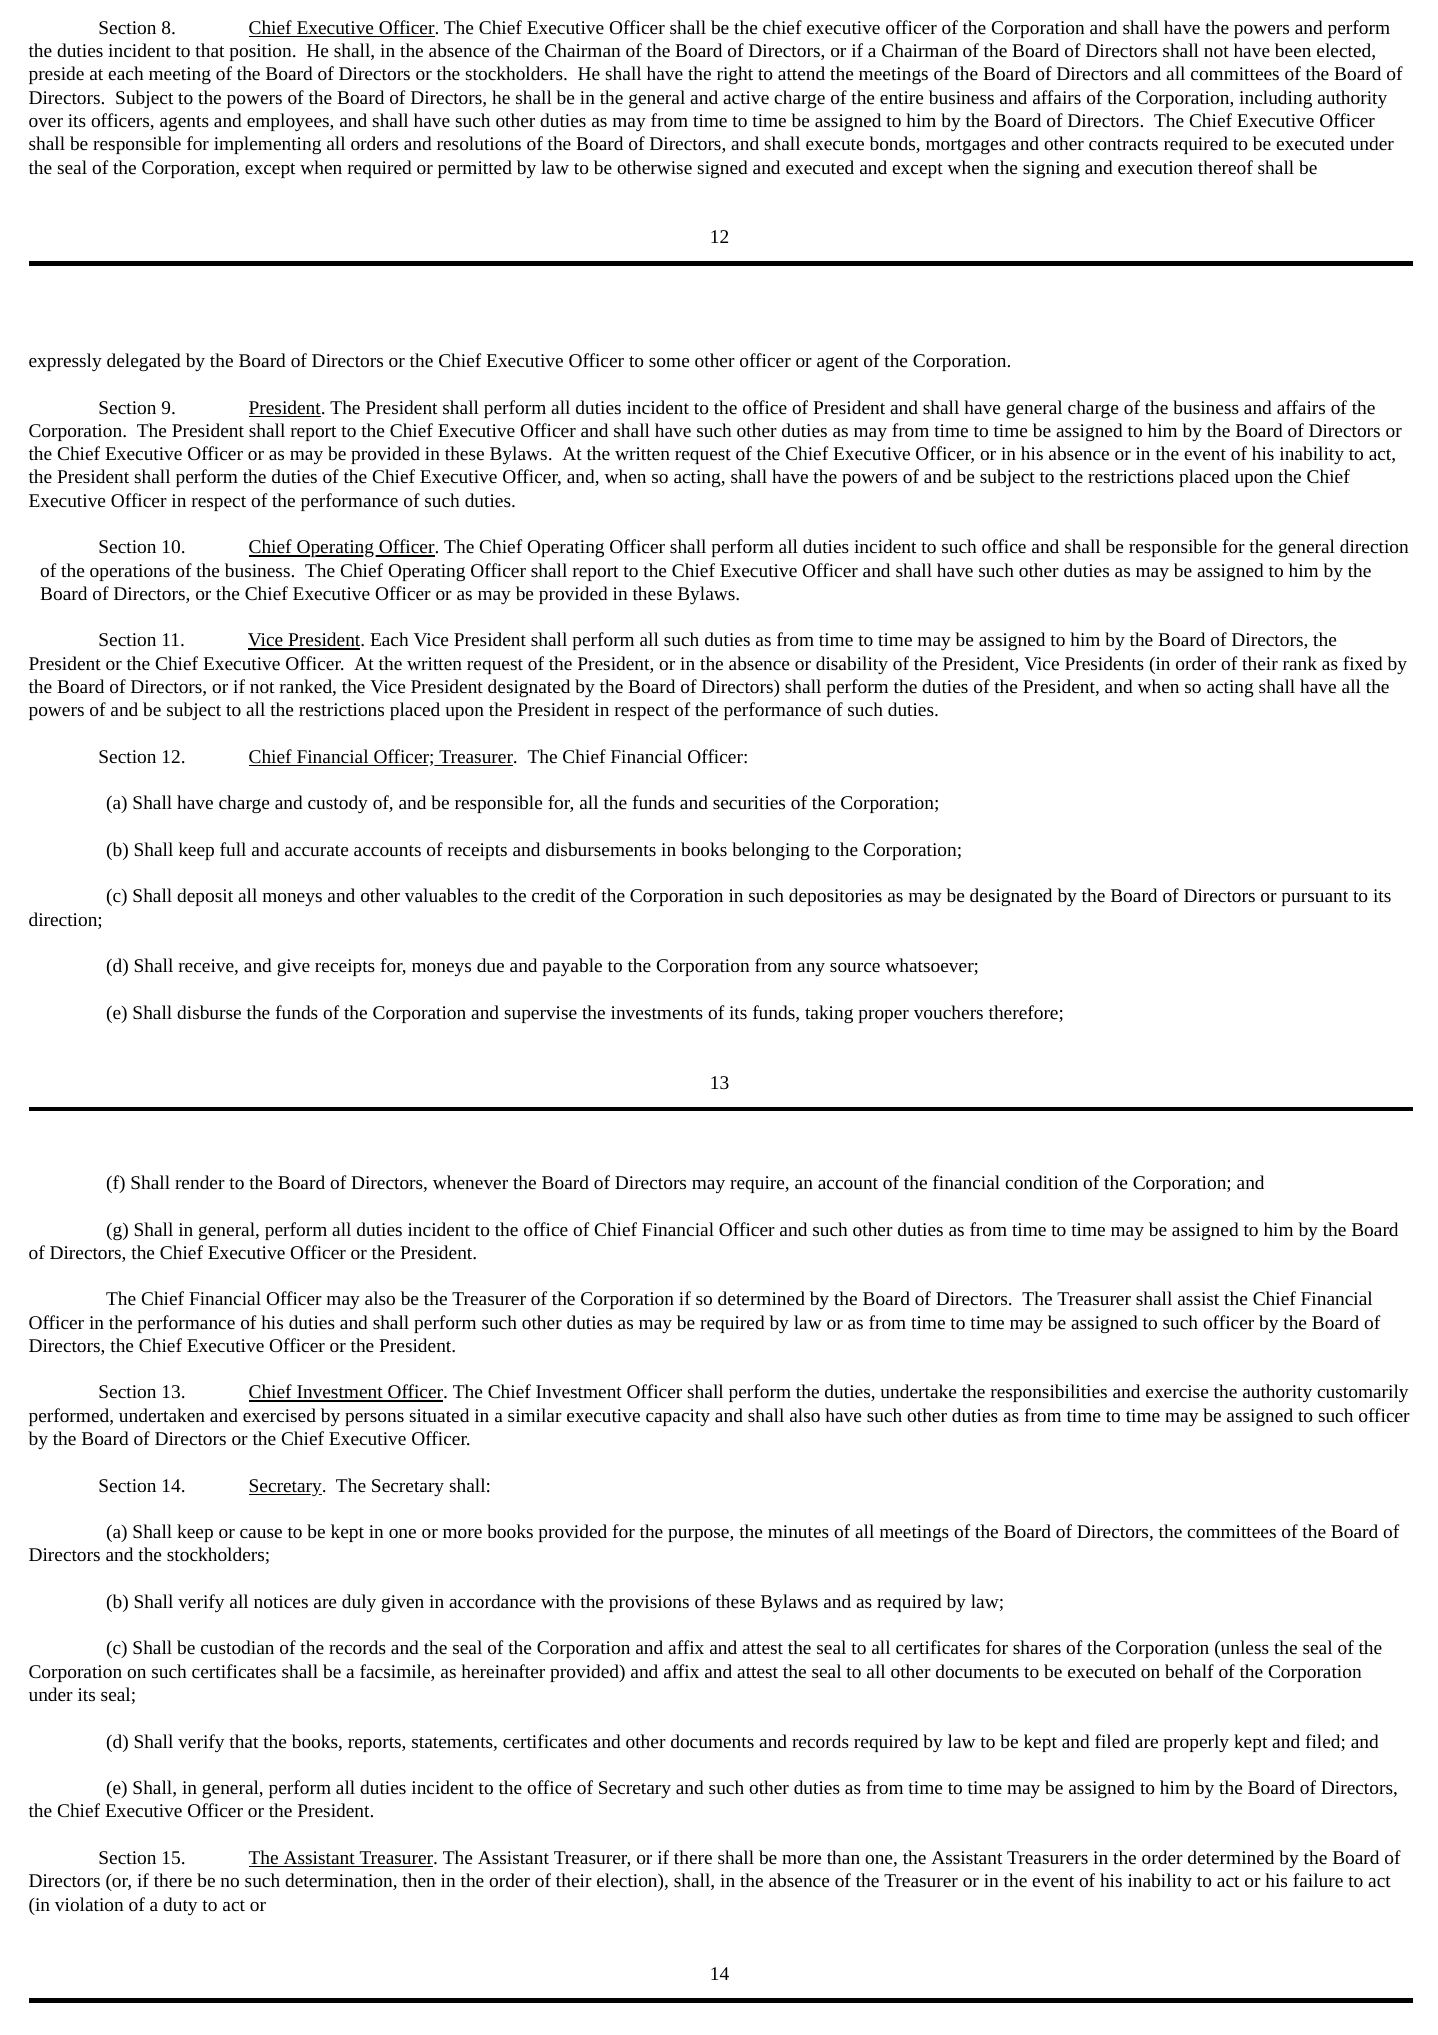  What do you see at coordinates (180, 1906) in the document?
I see `duty` at bounding box center [180, 1906].
